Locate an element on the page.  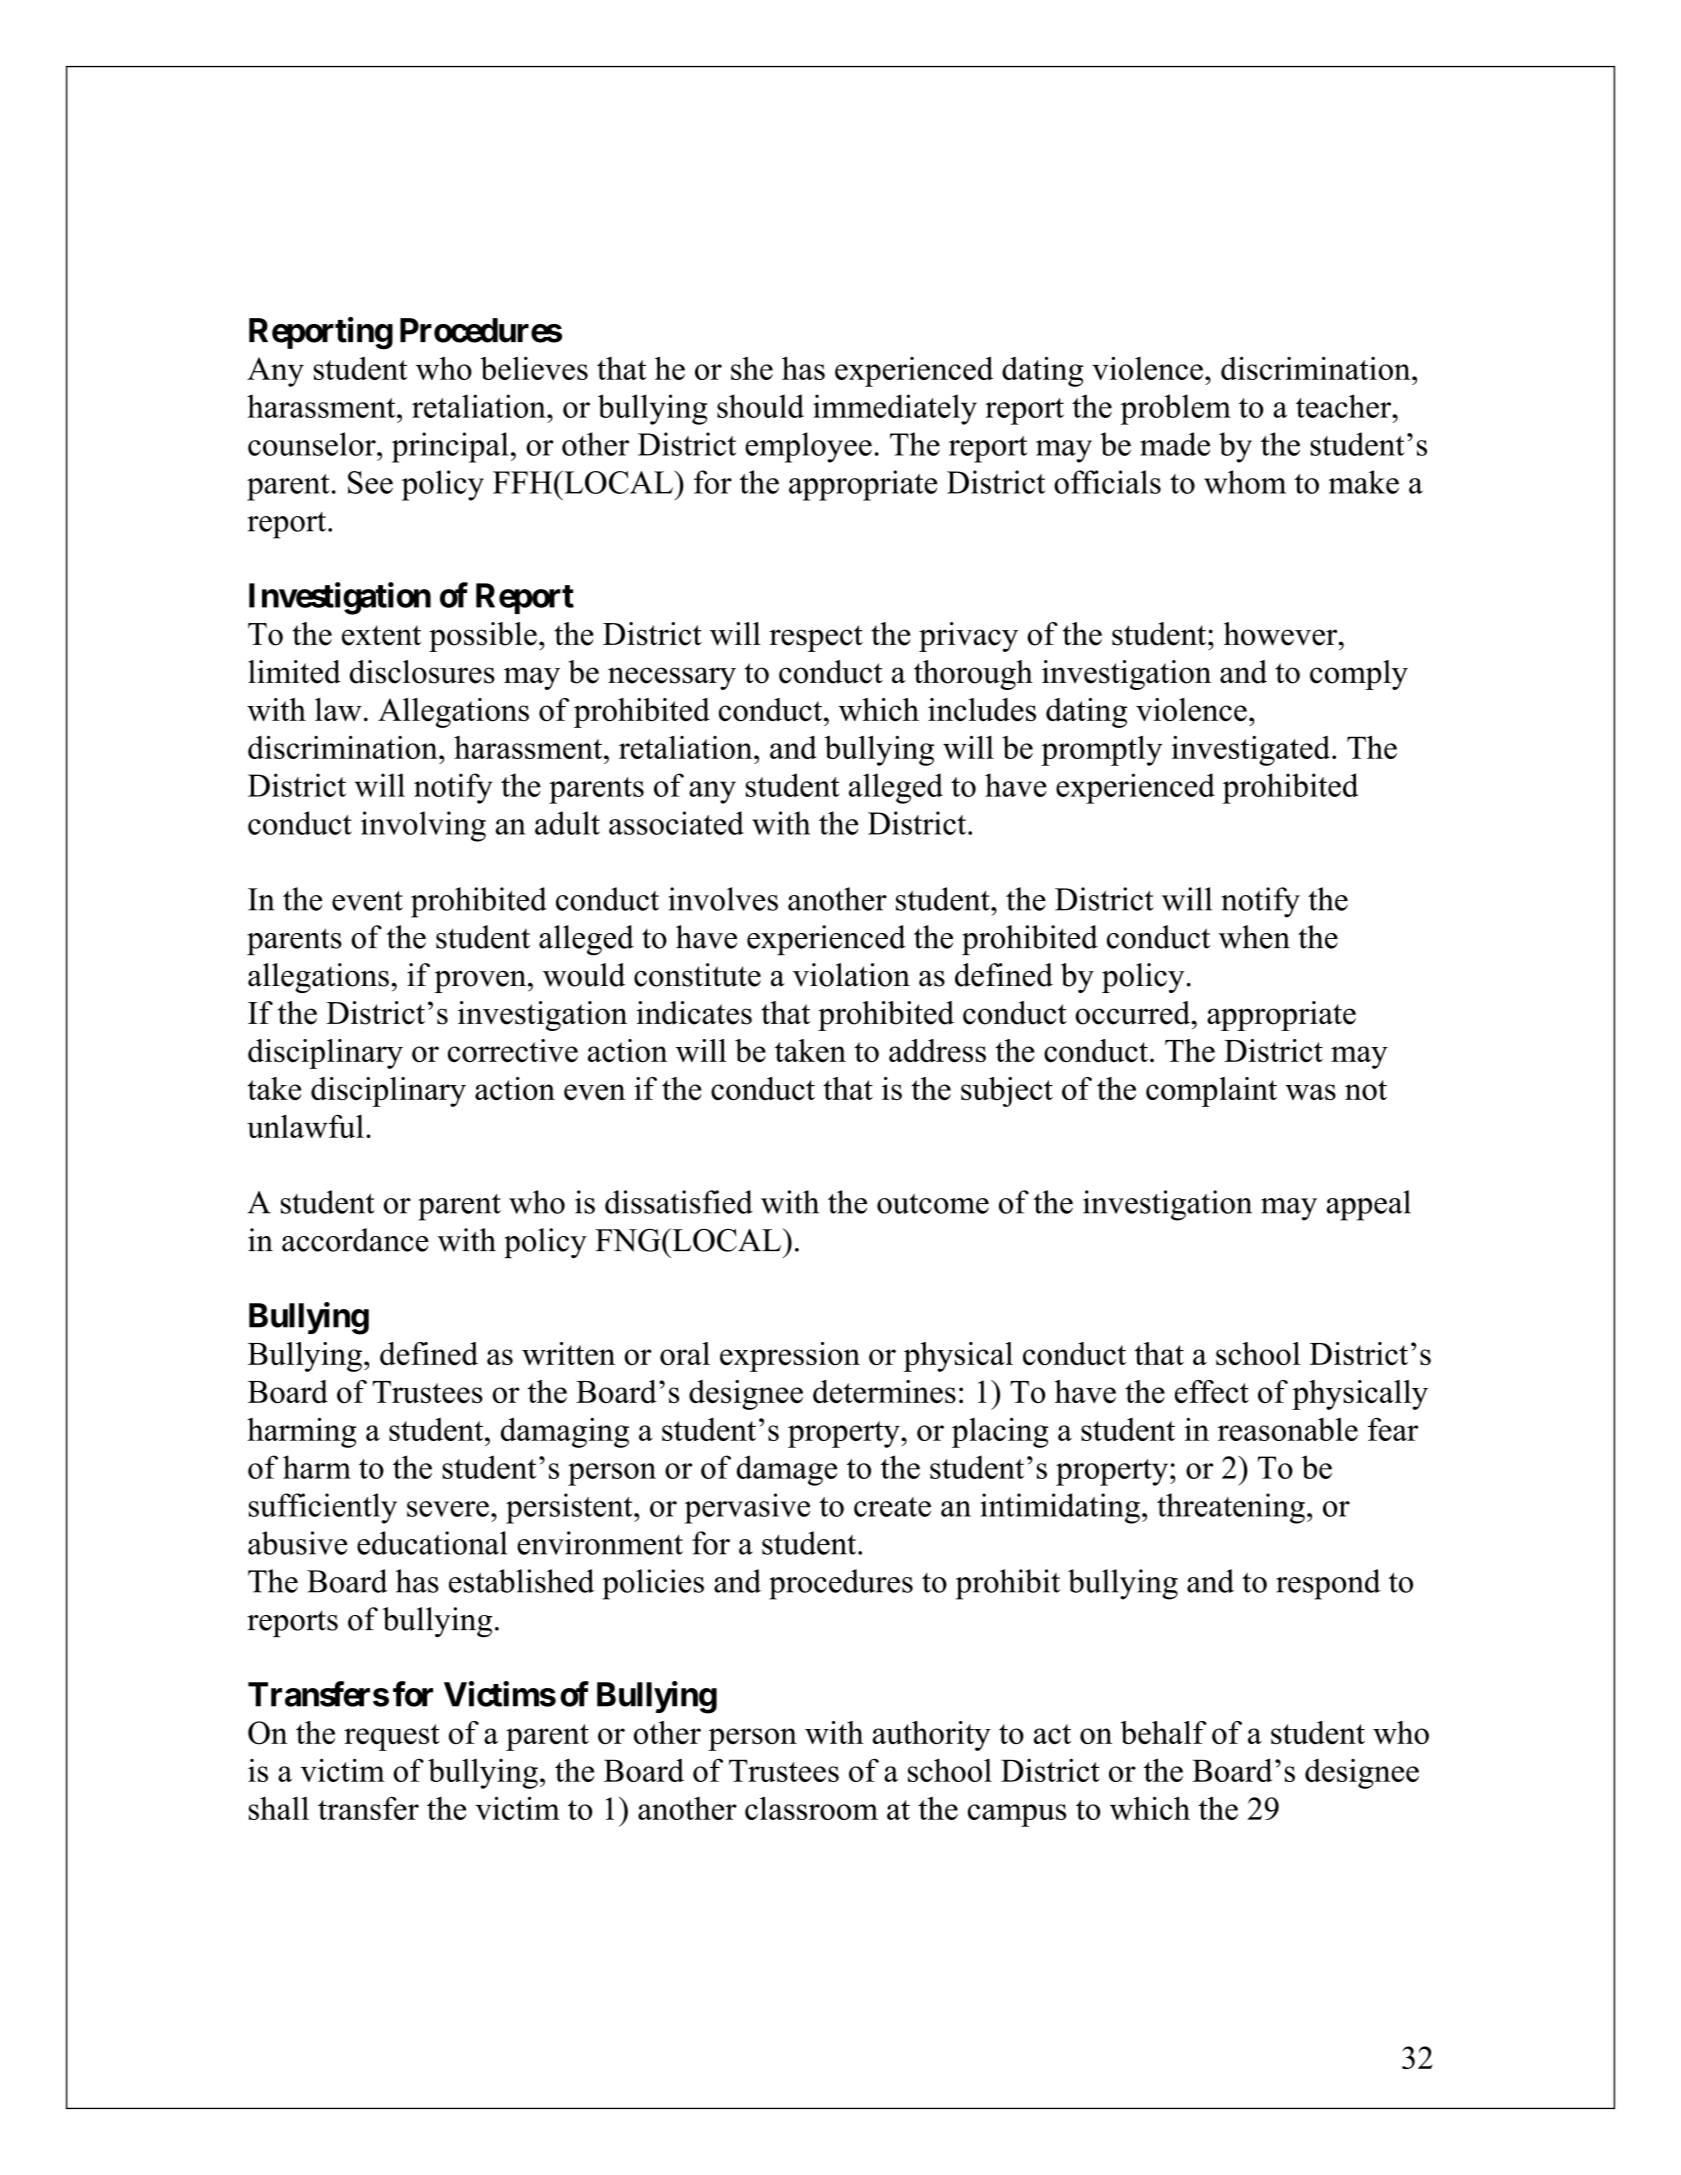
behalf is located at coordinates (1164, 1732).
